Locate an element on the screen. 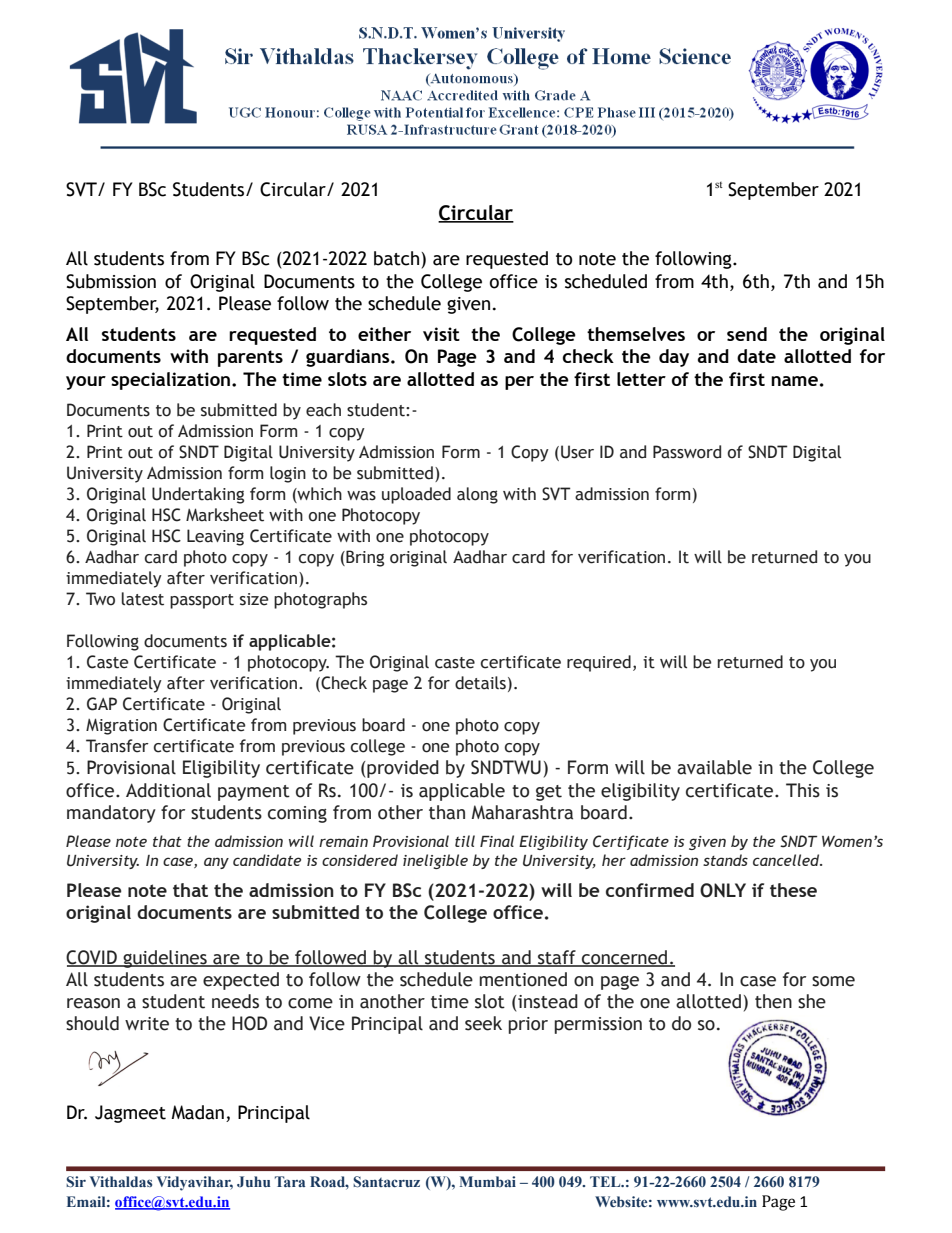 The width and height of the screenshot is (952, 1233). send is located at coordinates (747, 334).
